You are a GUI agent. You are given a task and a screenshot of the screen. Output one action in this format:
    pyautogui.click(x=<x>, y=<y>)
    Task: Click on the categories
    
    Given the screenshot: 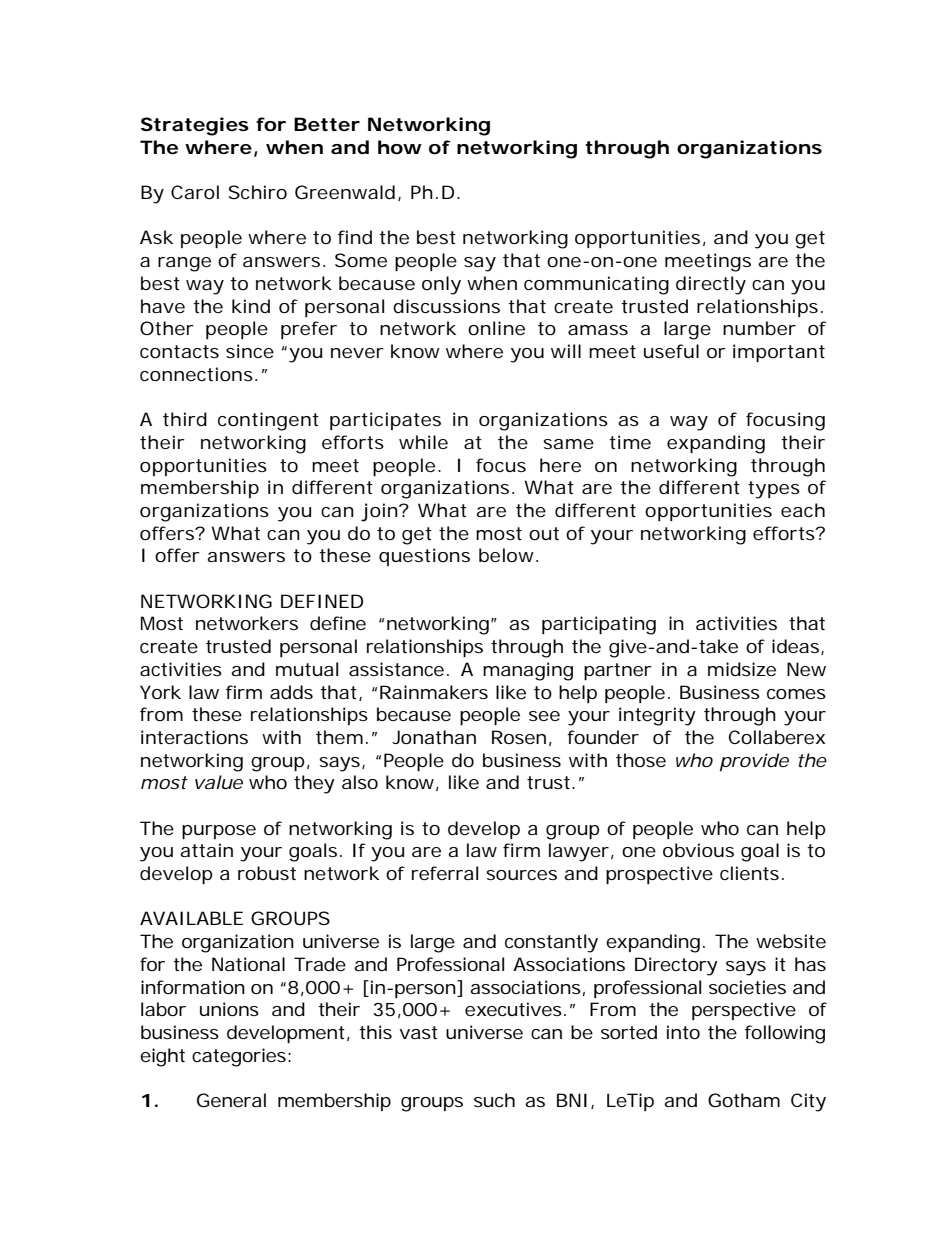 What is the action you would take?
    pyautogui.click(x=239, y=1057)
